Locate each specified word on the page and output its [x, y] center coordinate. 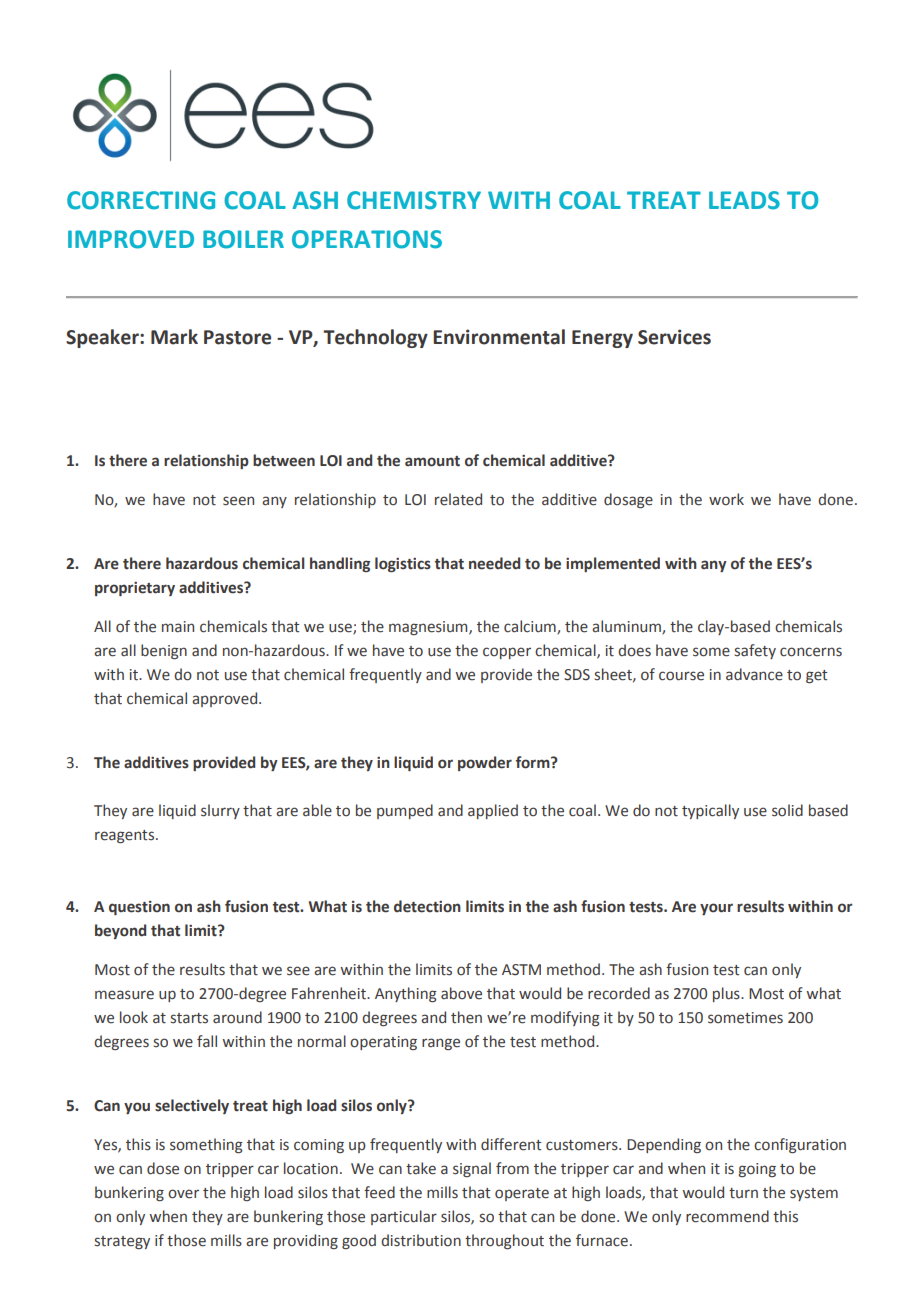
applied [493, 811]
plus [727, 994]
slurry [220, 811]
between [284, 460]
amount [432, 461]
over [183, 1194]
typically [710, 811]
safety [755, 651]
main [178, 627]
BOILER [243, 239]
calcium [531, 627]
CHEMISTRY [414, 200]
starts [189, 1018]
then [466, 1017]
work [726, 499]
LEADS [744, 200]
